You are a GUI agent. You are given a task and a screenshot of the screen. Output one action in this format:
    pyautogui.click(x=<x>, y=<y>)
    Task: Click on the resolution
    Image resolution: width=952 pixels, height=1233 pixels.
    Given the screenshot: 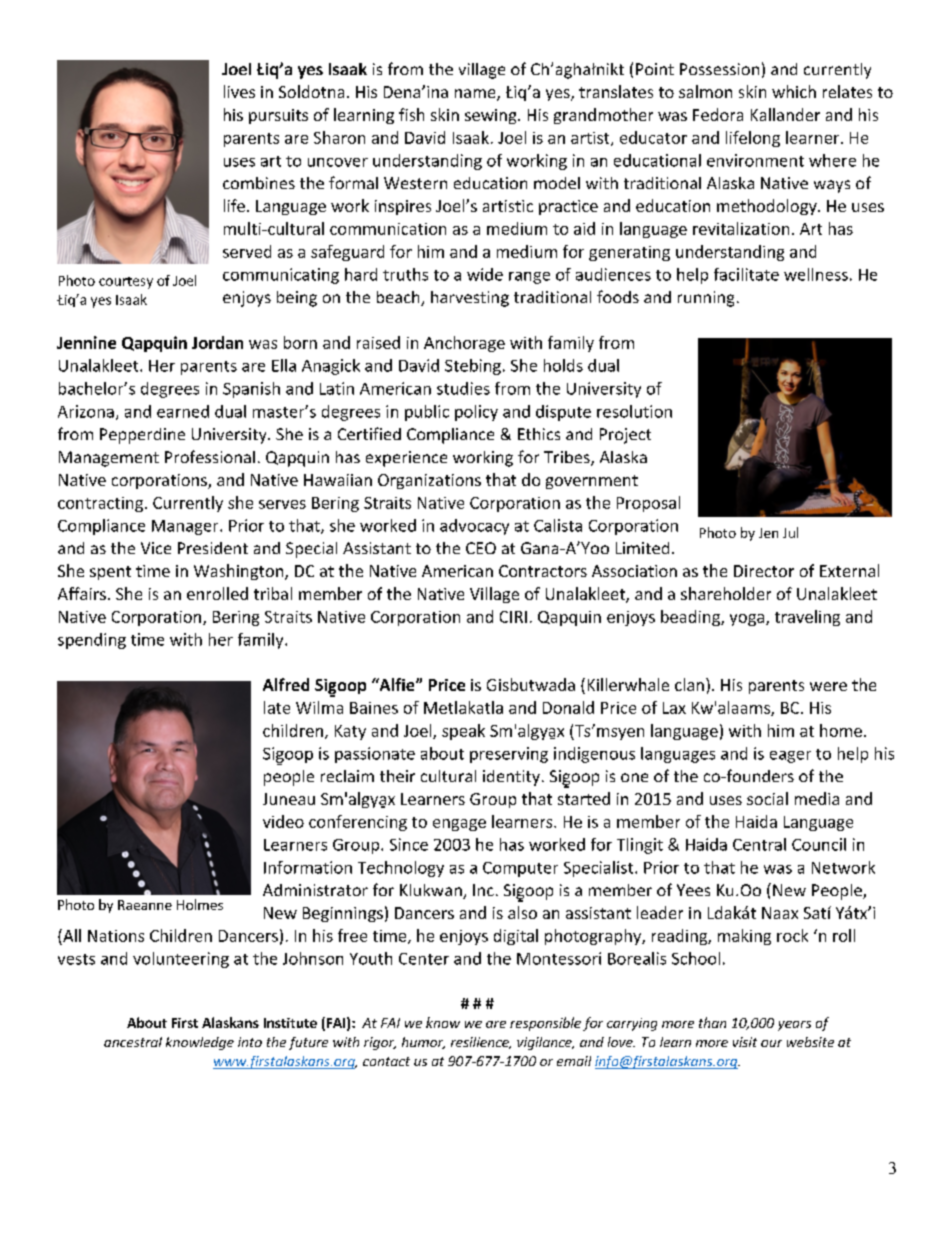 What is the action you would take?
    pyautogui.click(x=634, y=411)
